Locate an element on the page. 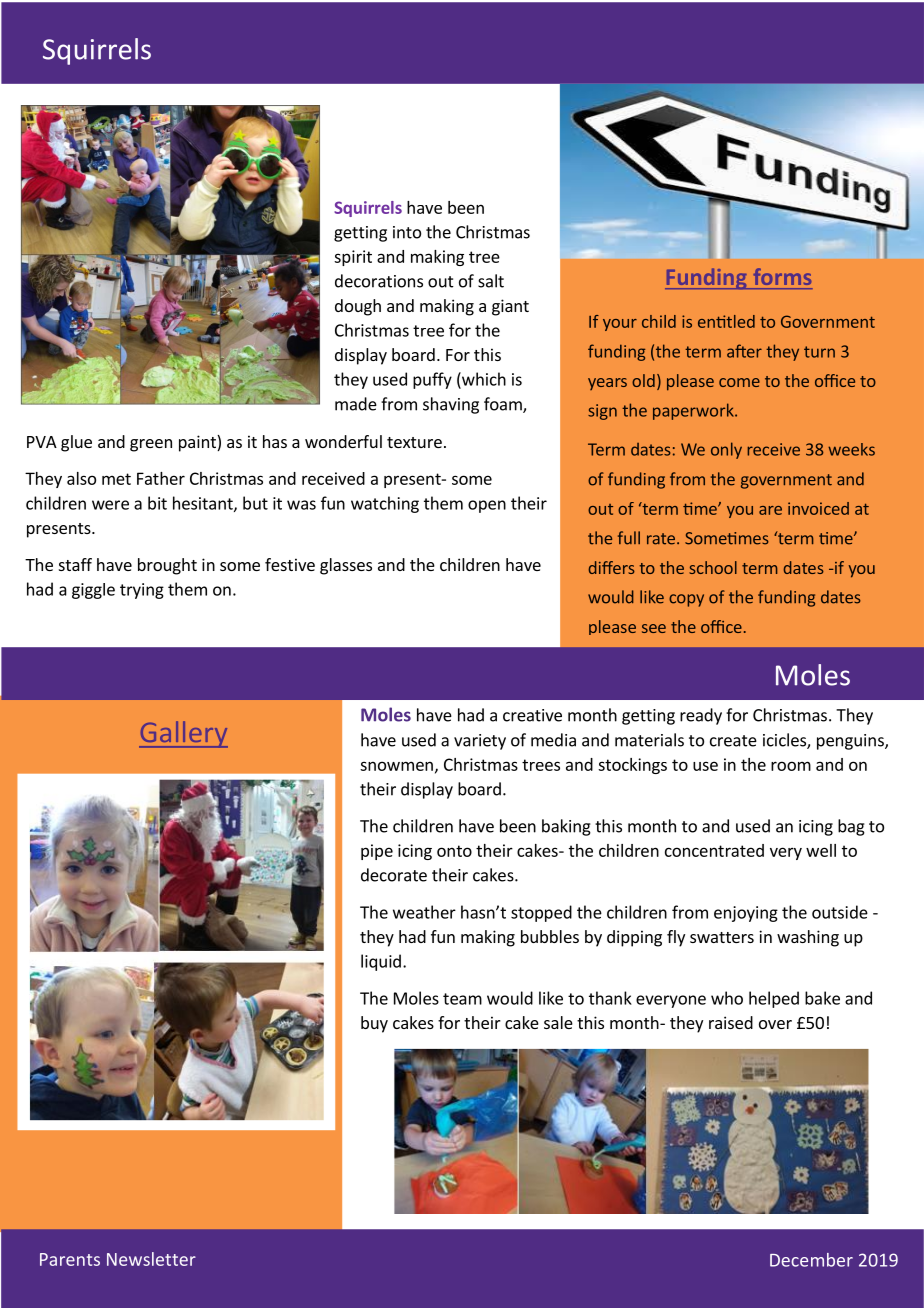 The width and height of the document is (924, 1308). buy is located at coordinates (374, 1024).
